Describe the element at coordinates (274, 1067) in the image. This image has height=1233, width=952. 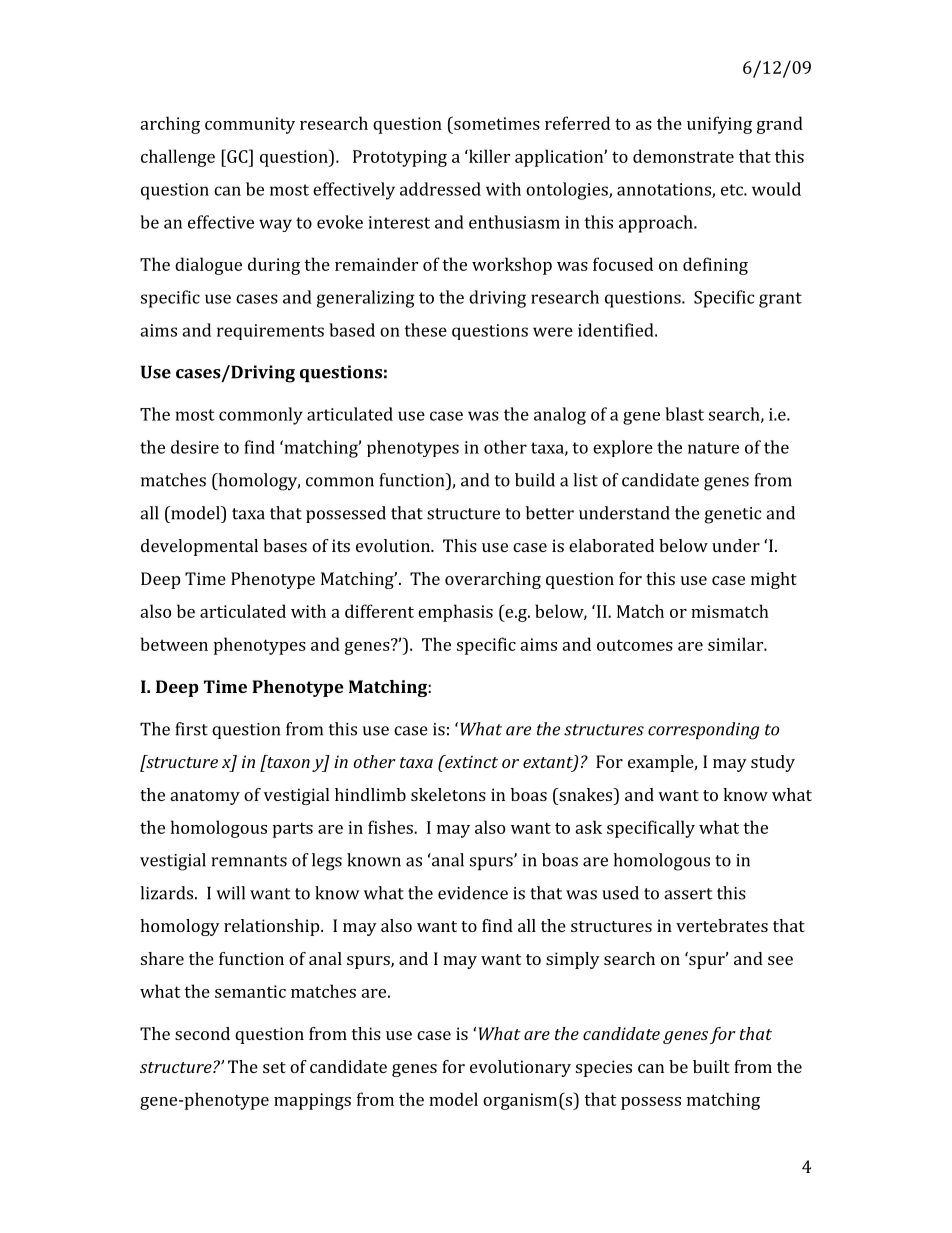
I see `set` at that location.
